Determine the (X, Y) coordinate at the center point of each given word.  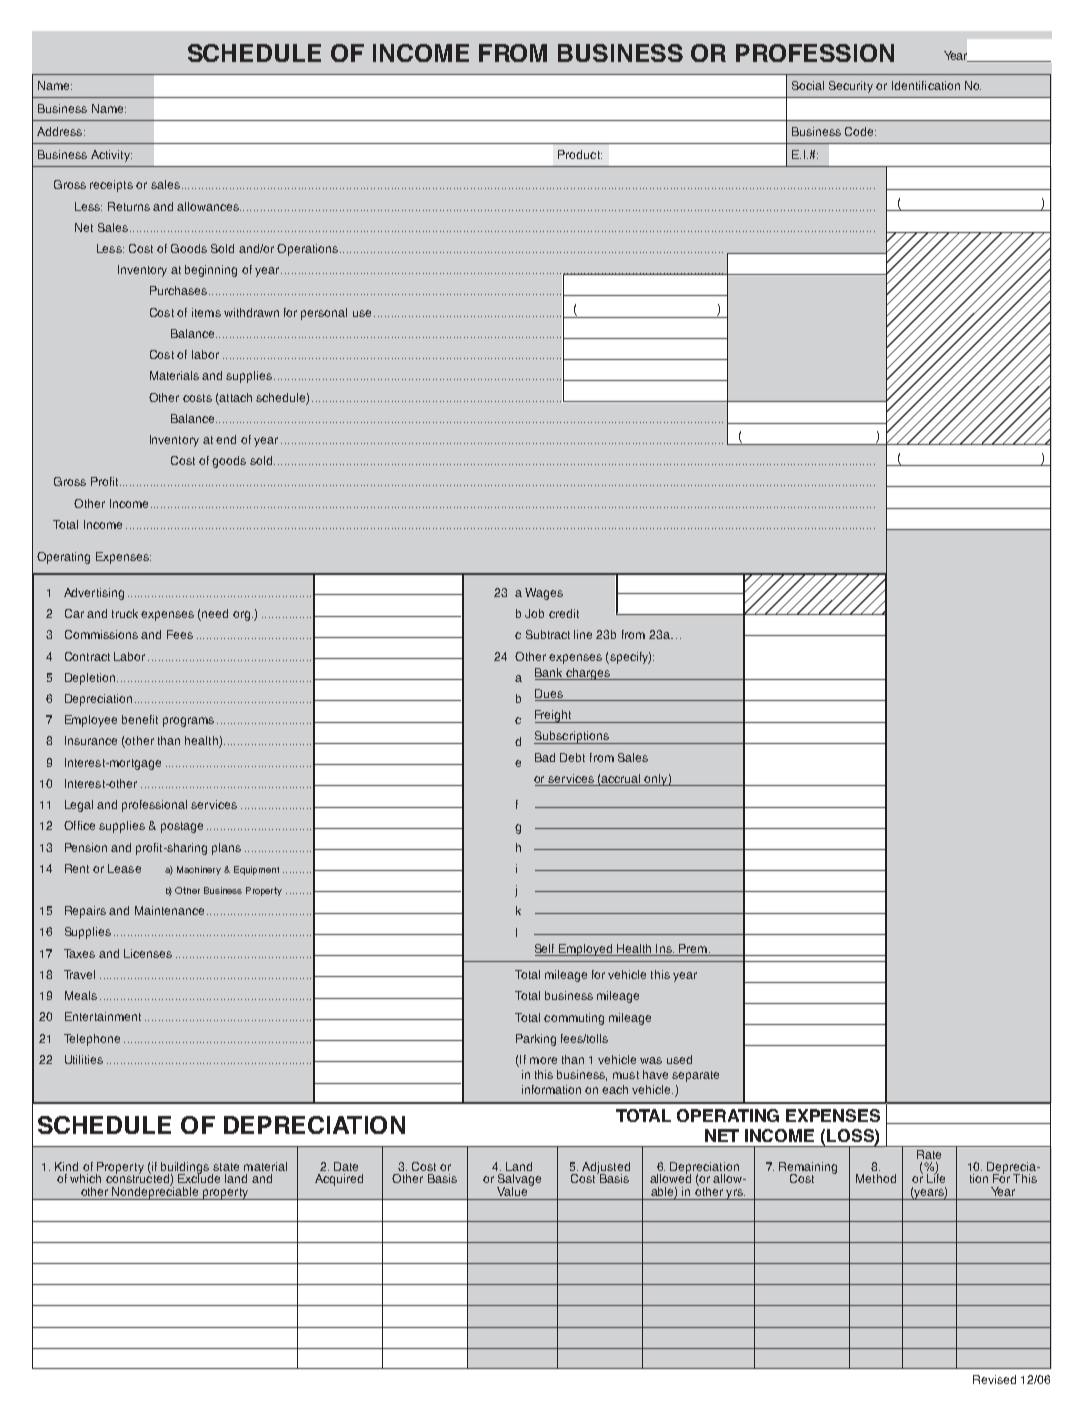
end (226, 439)
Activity (111, 156)
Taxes (79, 953)
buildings (185, 1169)
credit (564, 613)
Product (580, 154)
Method (876, 1178)
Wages (544, 594)
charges (588, 674)
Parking (536, 1040)
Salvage (519, 1181)
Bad (545, 757)
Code (860, 131)
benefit (140, 719)
